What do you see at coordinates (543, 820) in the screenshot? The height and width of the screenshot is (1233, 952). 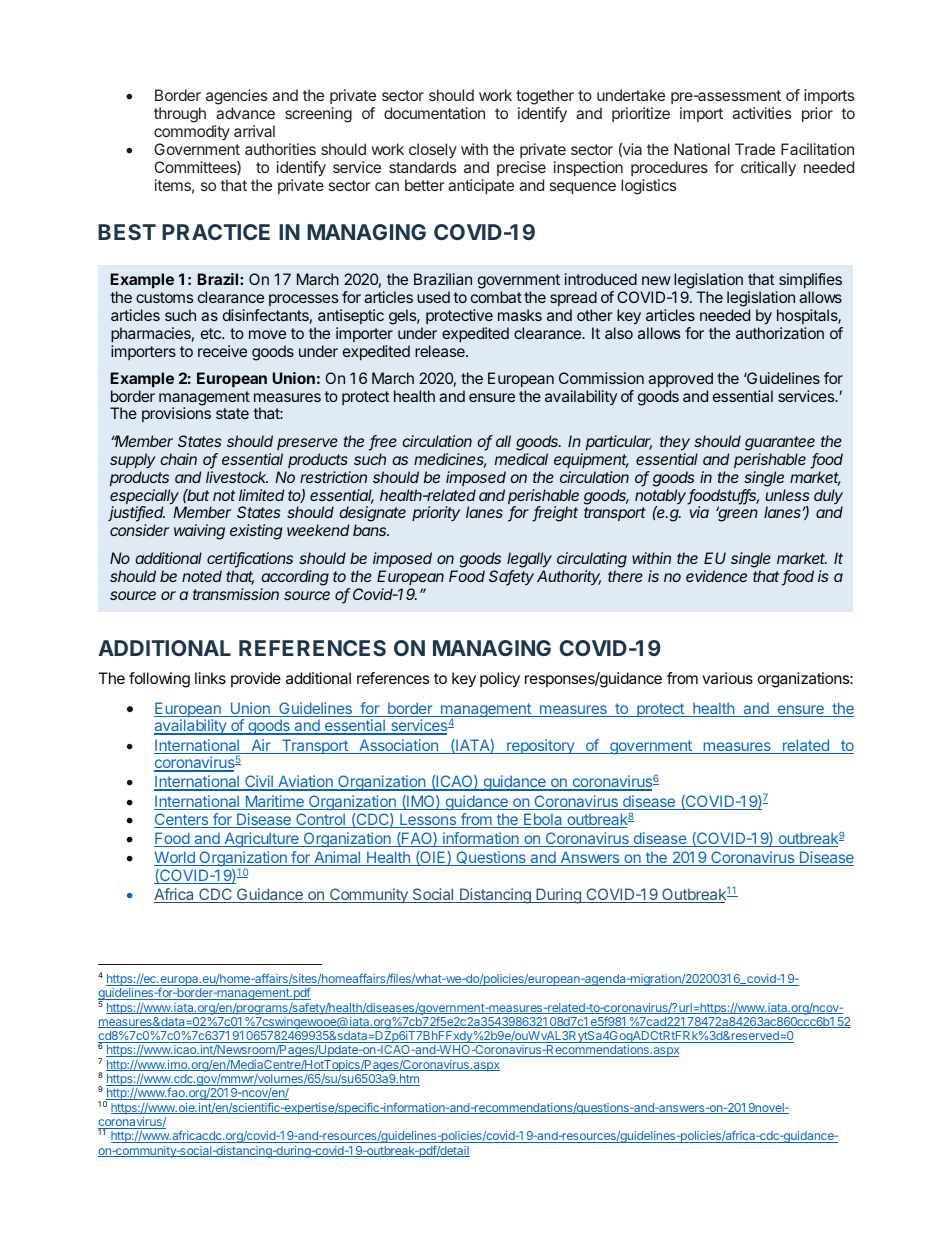 I see `Ebola` at bounding box center [543, 820].
